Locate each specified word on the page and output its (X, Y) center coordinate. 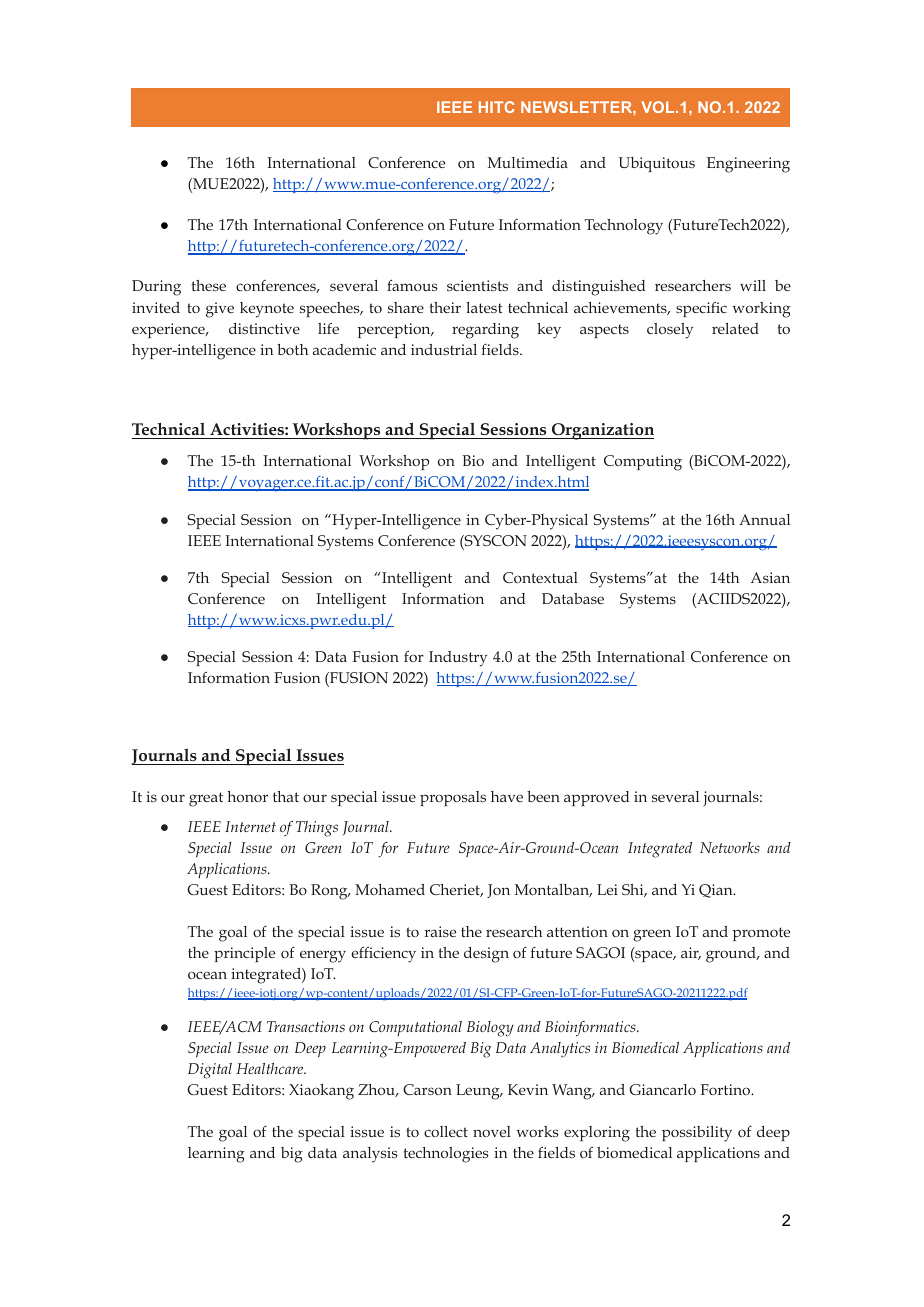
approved (596, 798)
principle (244, 954)
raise (440, 931)
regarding (485, 331)
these (209, 285)
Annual (764, 519)
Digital (210, 1071)
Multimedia (528, 162)
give (220, 310)
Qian (717, 891)
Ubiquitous (657, 164)
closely (670, 331)
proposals (453, 798)
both (292, 349)
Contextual (540, 577)
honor (247, 796)
